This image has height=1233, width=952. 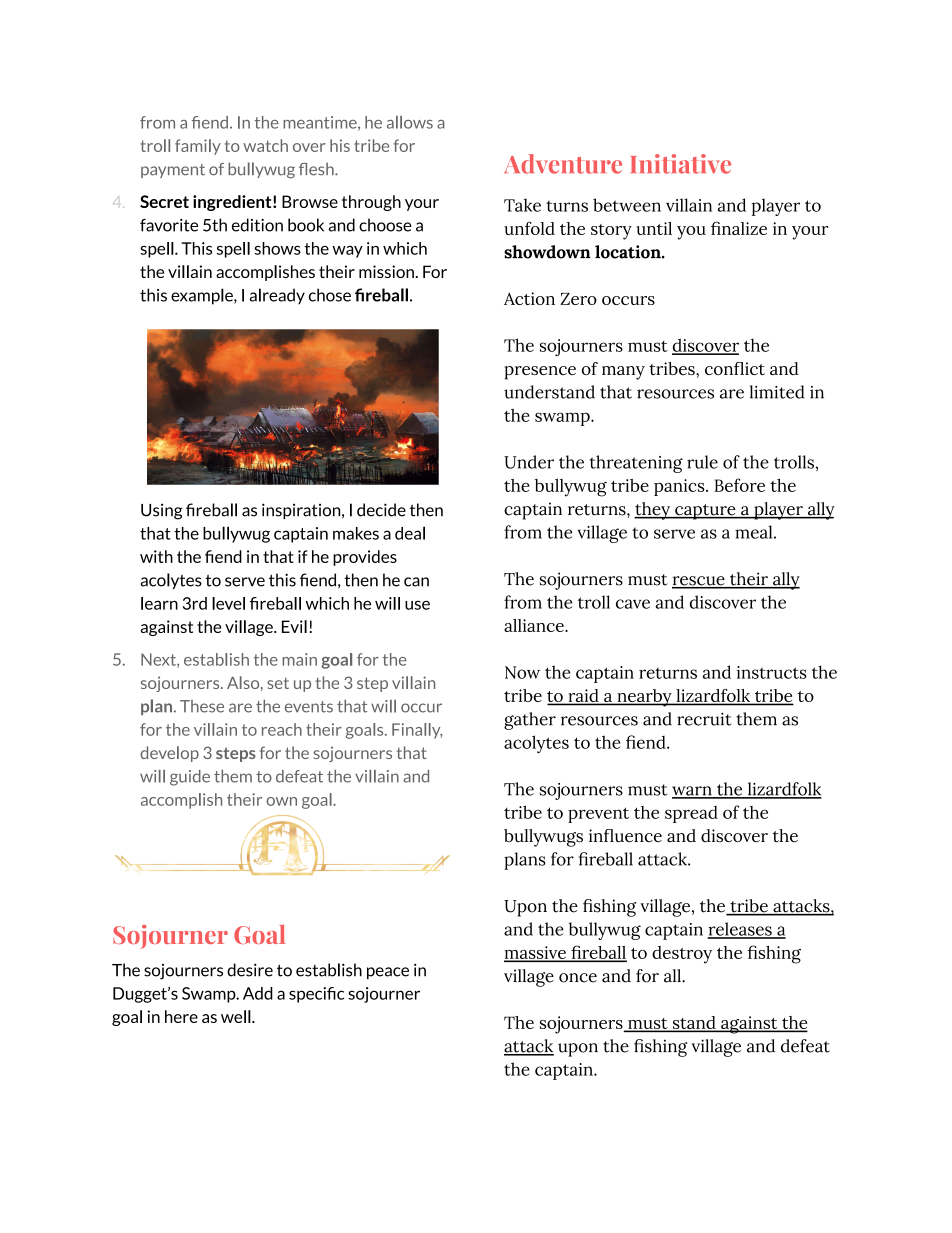 I want to click on Initiative, so click(x=681, y=164).
